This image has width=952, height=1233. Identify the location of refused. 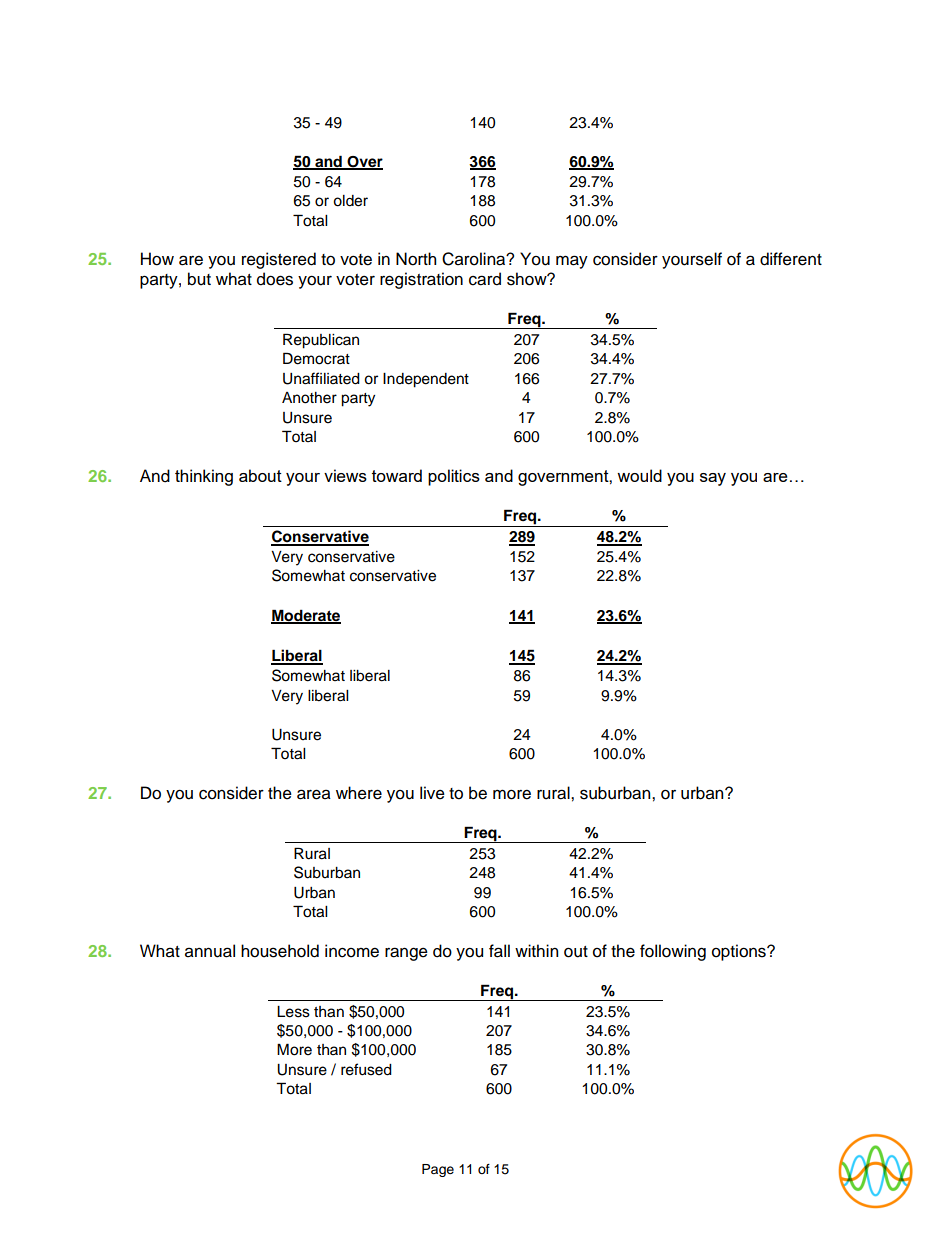
(366, 1069).
